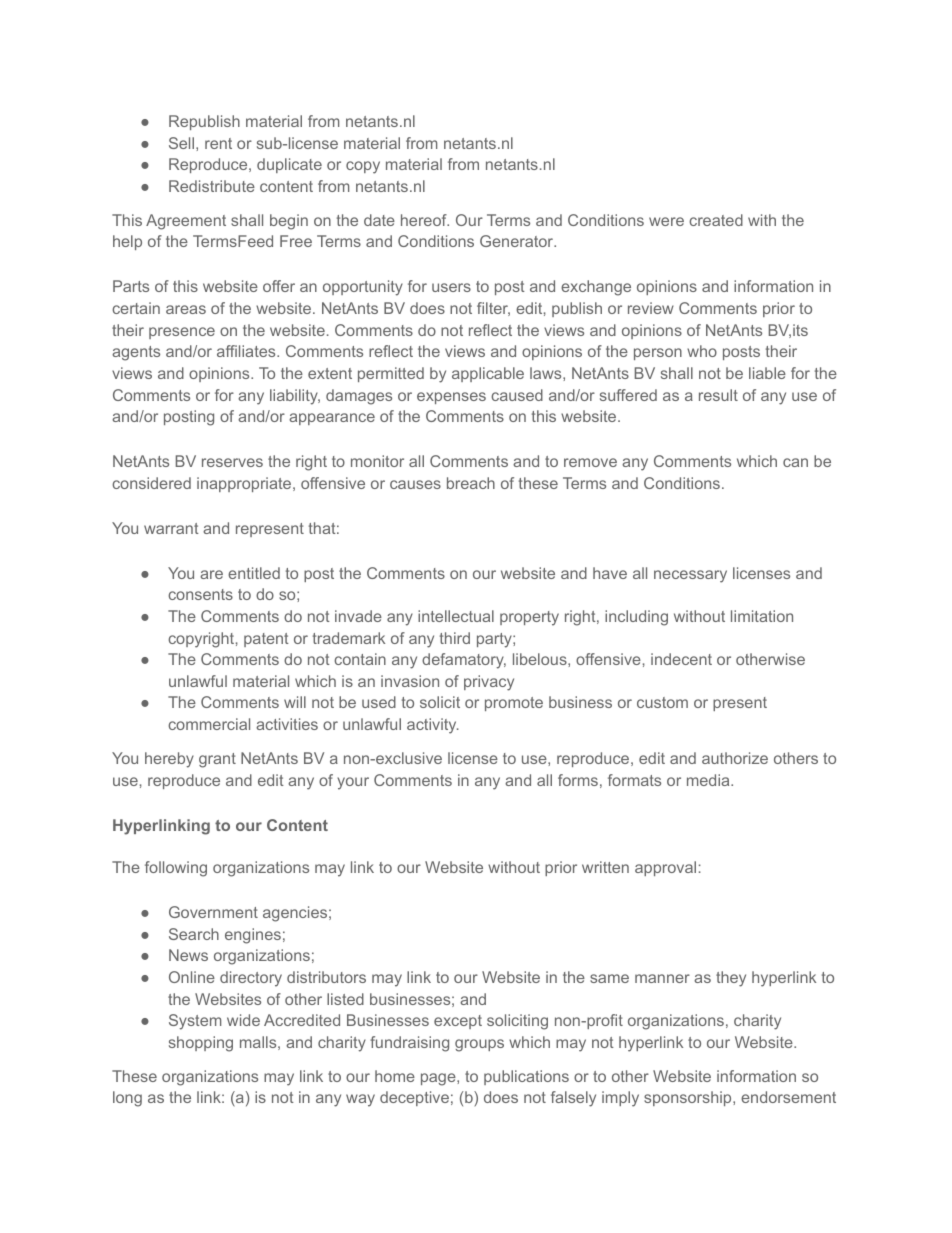 The height and width of the screenshot is (1233, 952). Describe the element at coordinates (425, 220) in the screenshot. I see `hereof` at that location.
